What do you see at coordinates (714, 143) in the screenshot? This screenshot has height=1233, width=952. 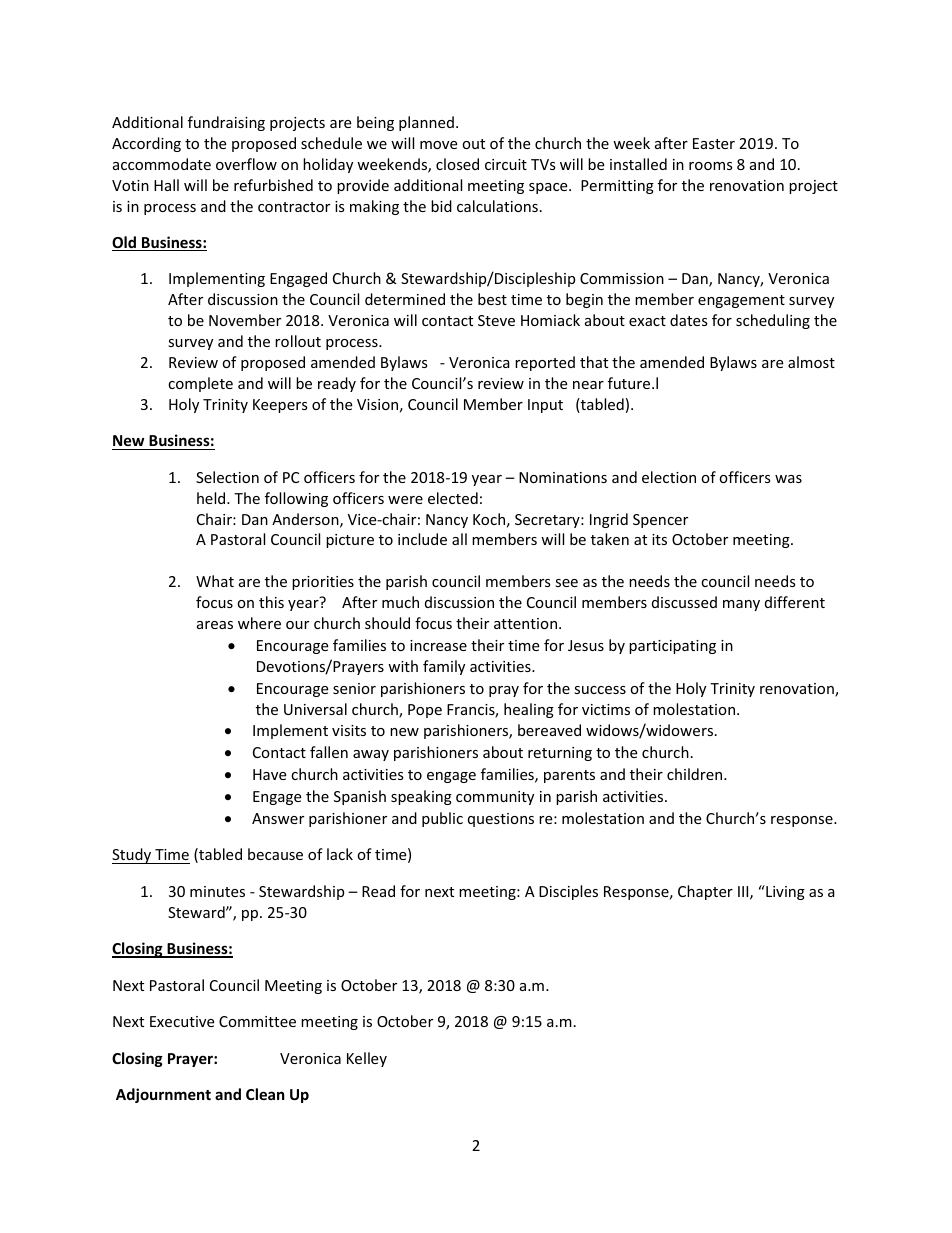 I see `Easter` at bounding box center [714, 143].
